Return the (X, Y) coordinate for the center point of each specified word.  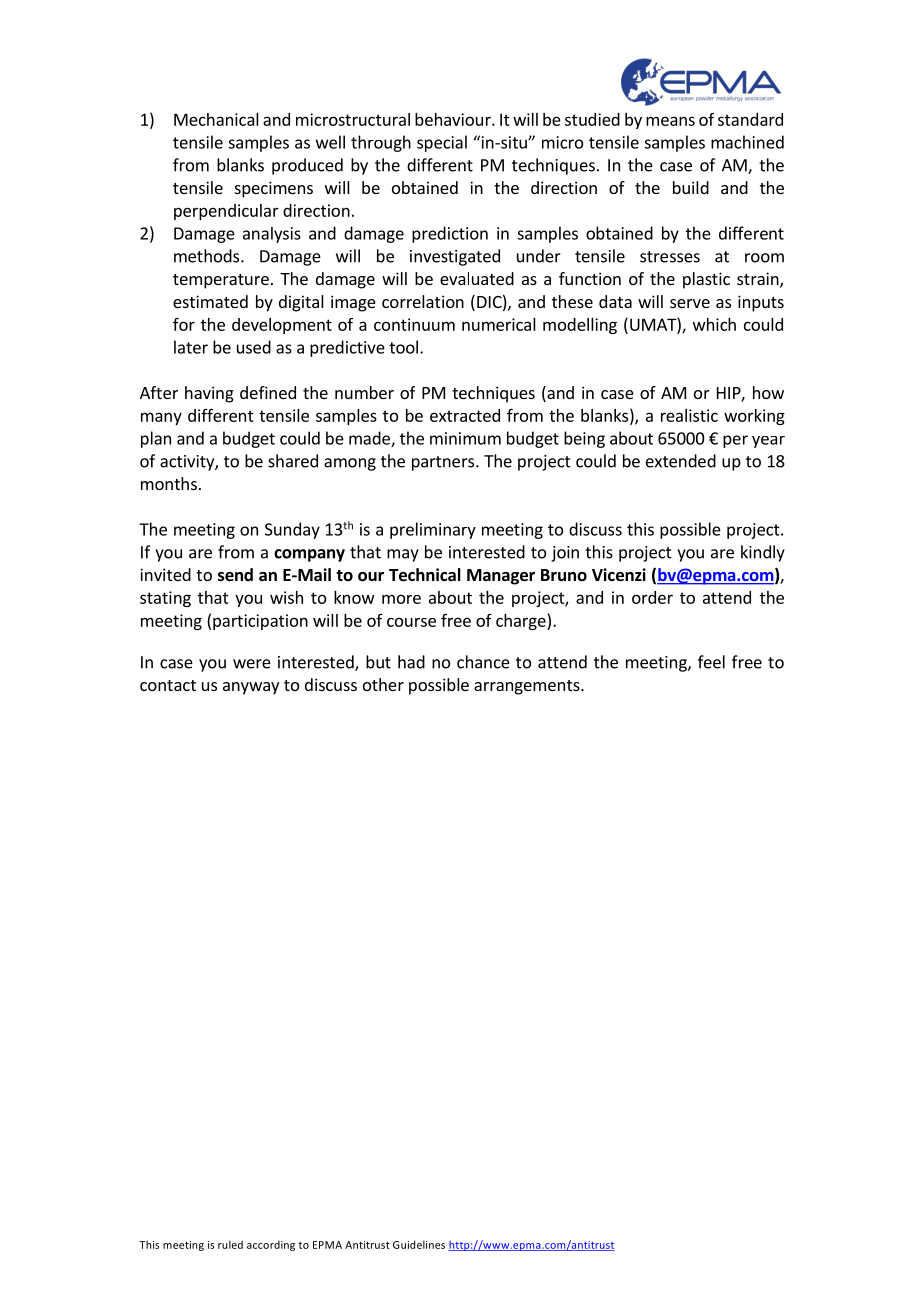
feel (711, 662)
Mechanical (216, 119)
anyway (251, 688)
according (271, 1245)
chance (483, 662)
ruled (230, 1244)
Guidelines (419, 1244)
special (442, 143)
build (691, 187)
